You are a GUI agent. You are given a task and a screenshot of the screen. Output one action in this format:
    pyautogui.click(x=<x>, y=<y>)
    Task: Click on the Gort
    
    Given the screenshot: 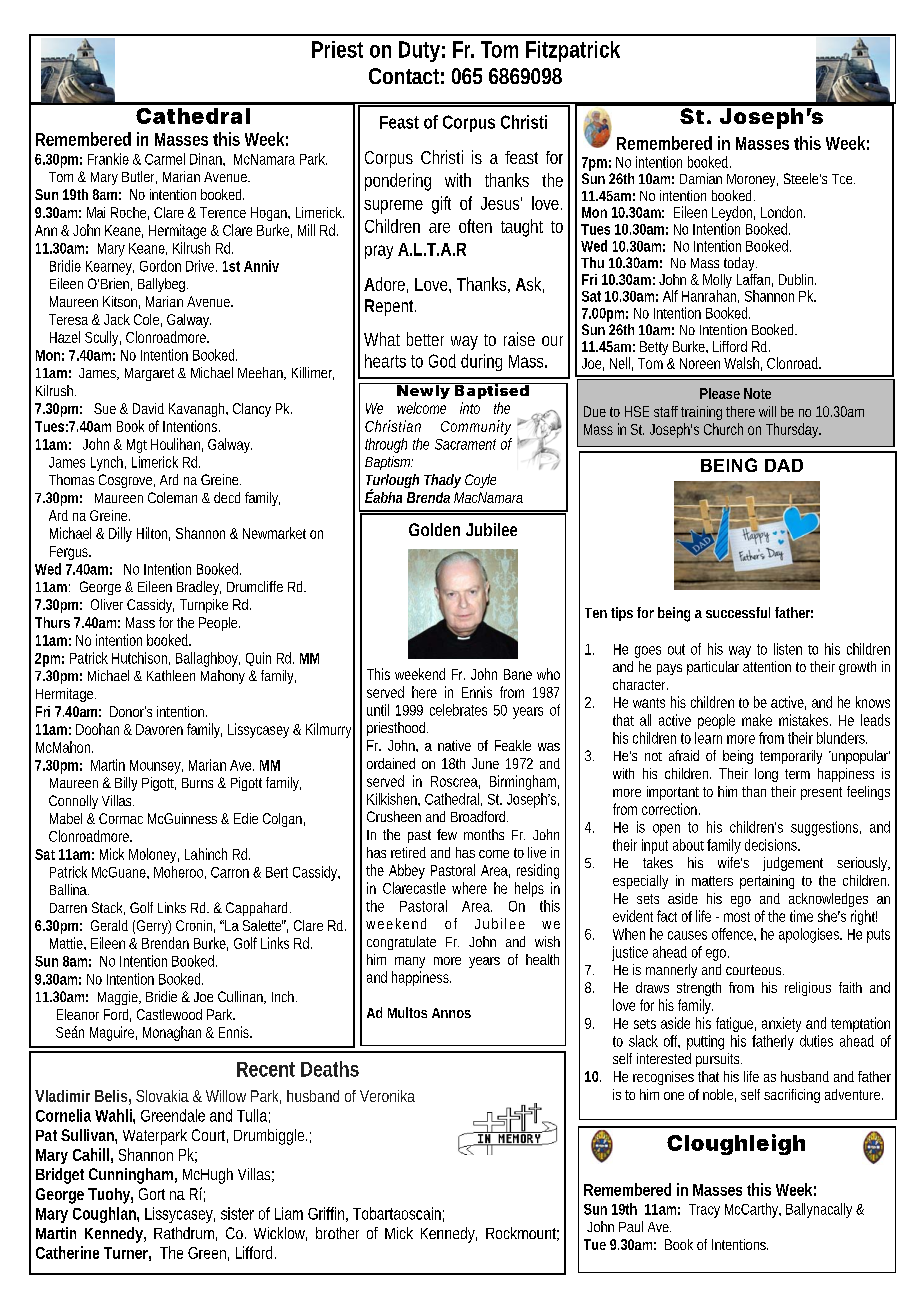 What is the action you would take?
    pyautogui.click(x=152, y=1194)
